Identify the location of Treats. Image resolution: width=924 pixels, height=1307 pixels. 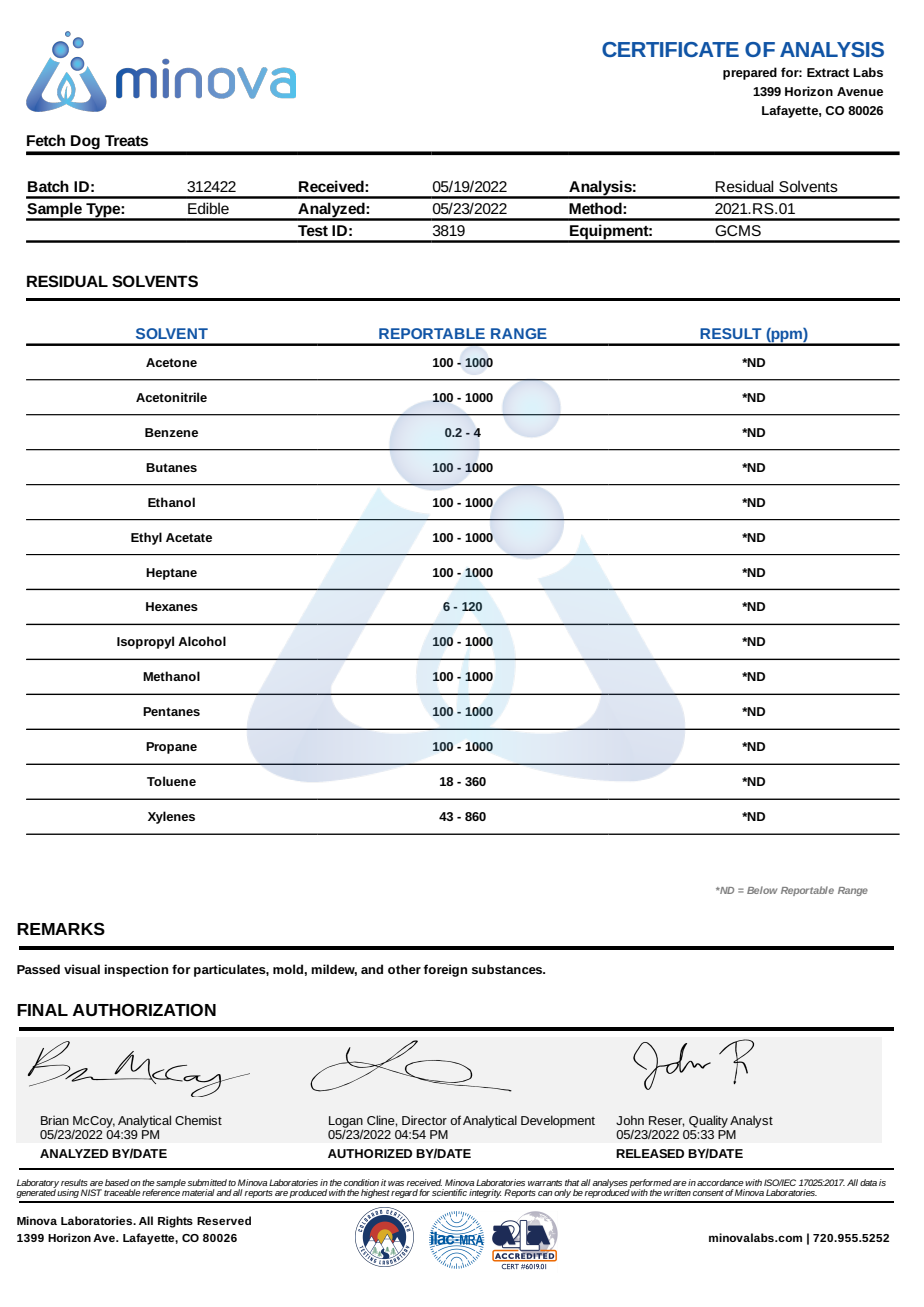
(126, 140).
